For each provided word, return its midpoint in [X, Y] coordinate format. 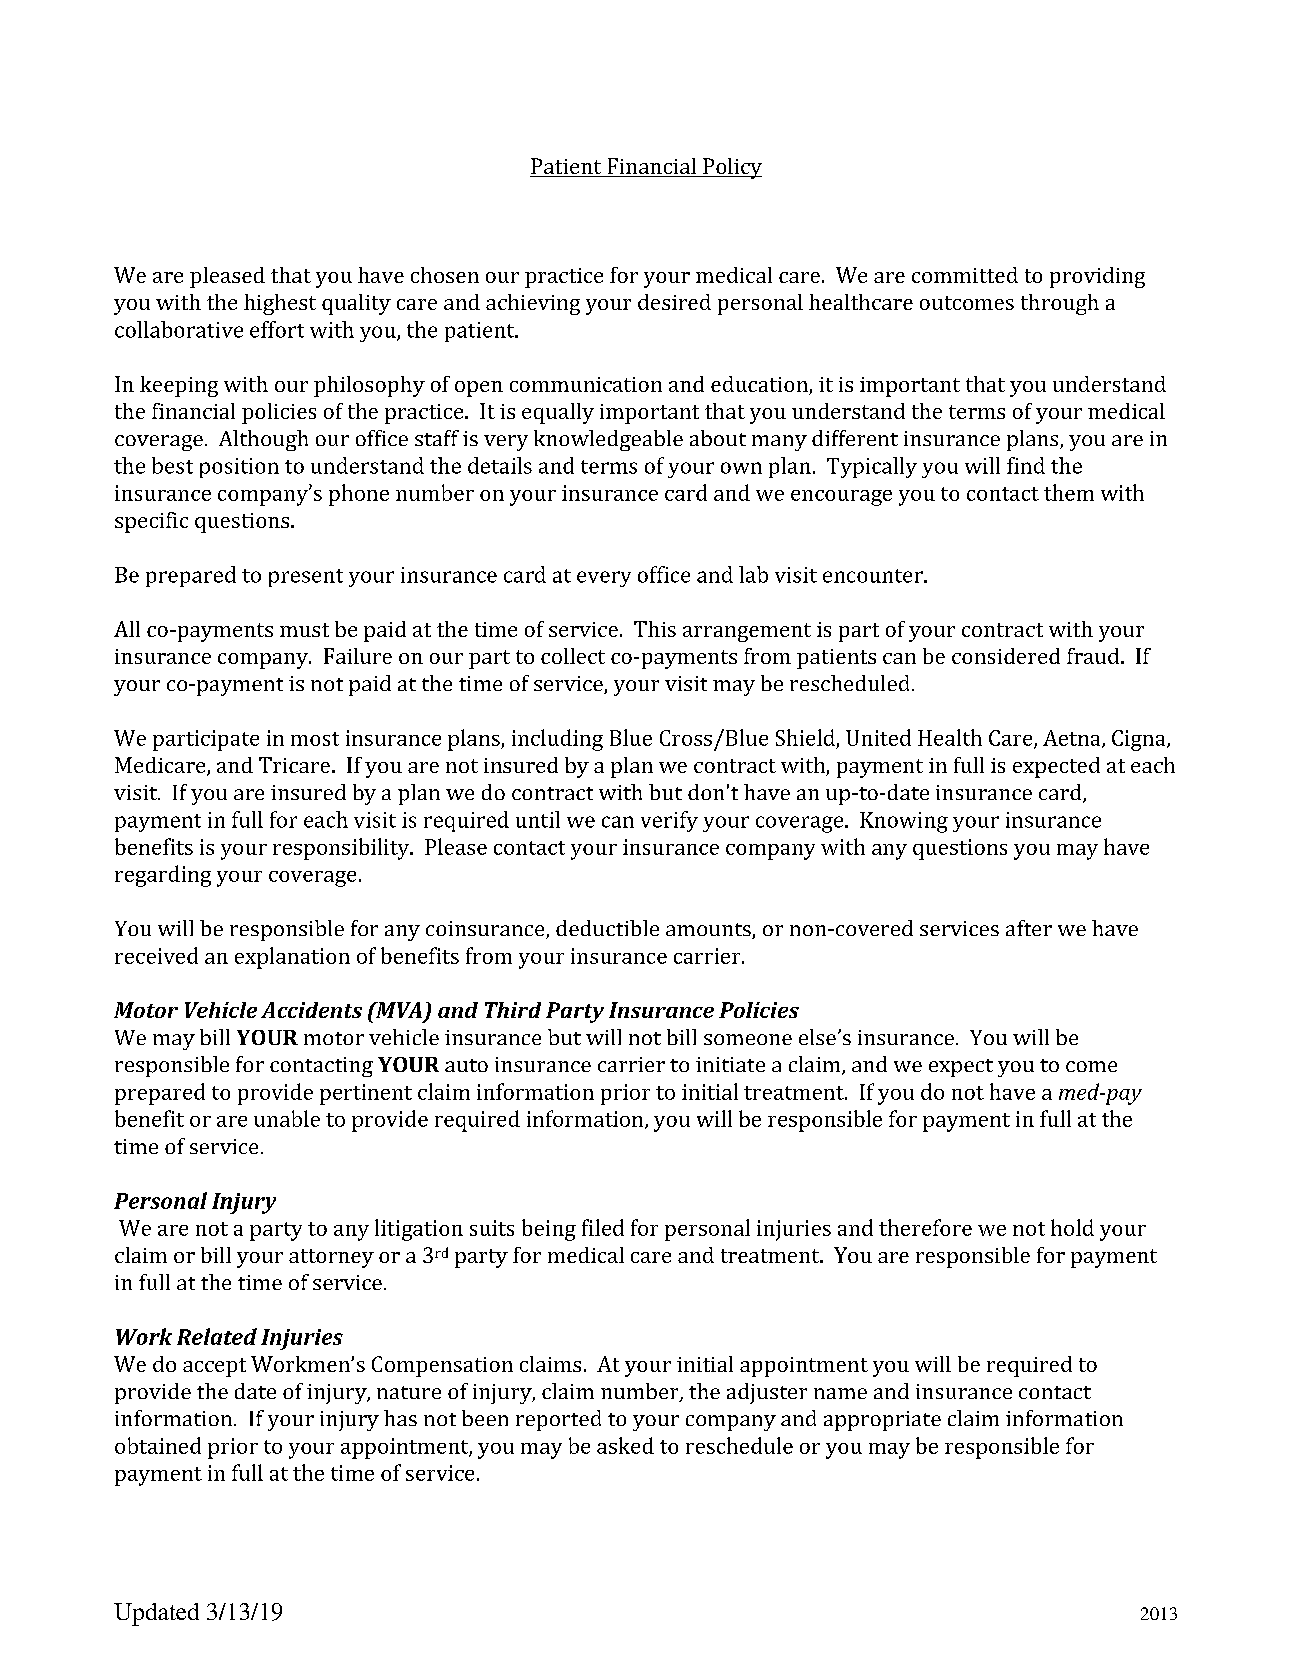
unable [287, 1118]
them [1069, 492]
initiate [730, 1064]
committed [965, 275]
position [239, 468]
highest [280, 304]
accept [214, 1367]
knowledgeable [608, 440]
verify [669, 821]
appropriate [882, 1421]
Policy [731, 168]
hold [1072, 1227]
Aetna [1073, 739]
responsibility [342, 849]
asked [625, 1445]
